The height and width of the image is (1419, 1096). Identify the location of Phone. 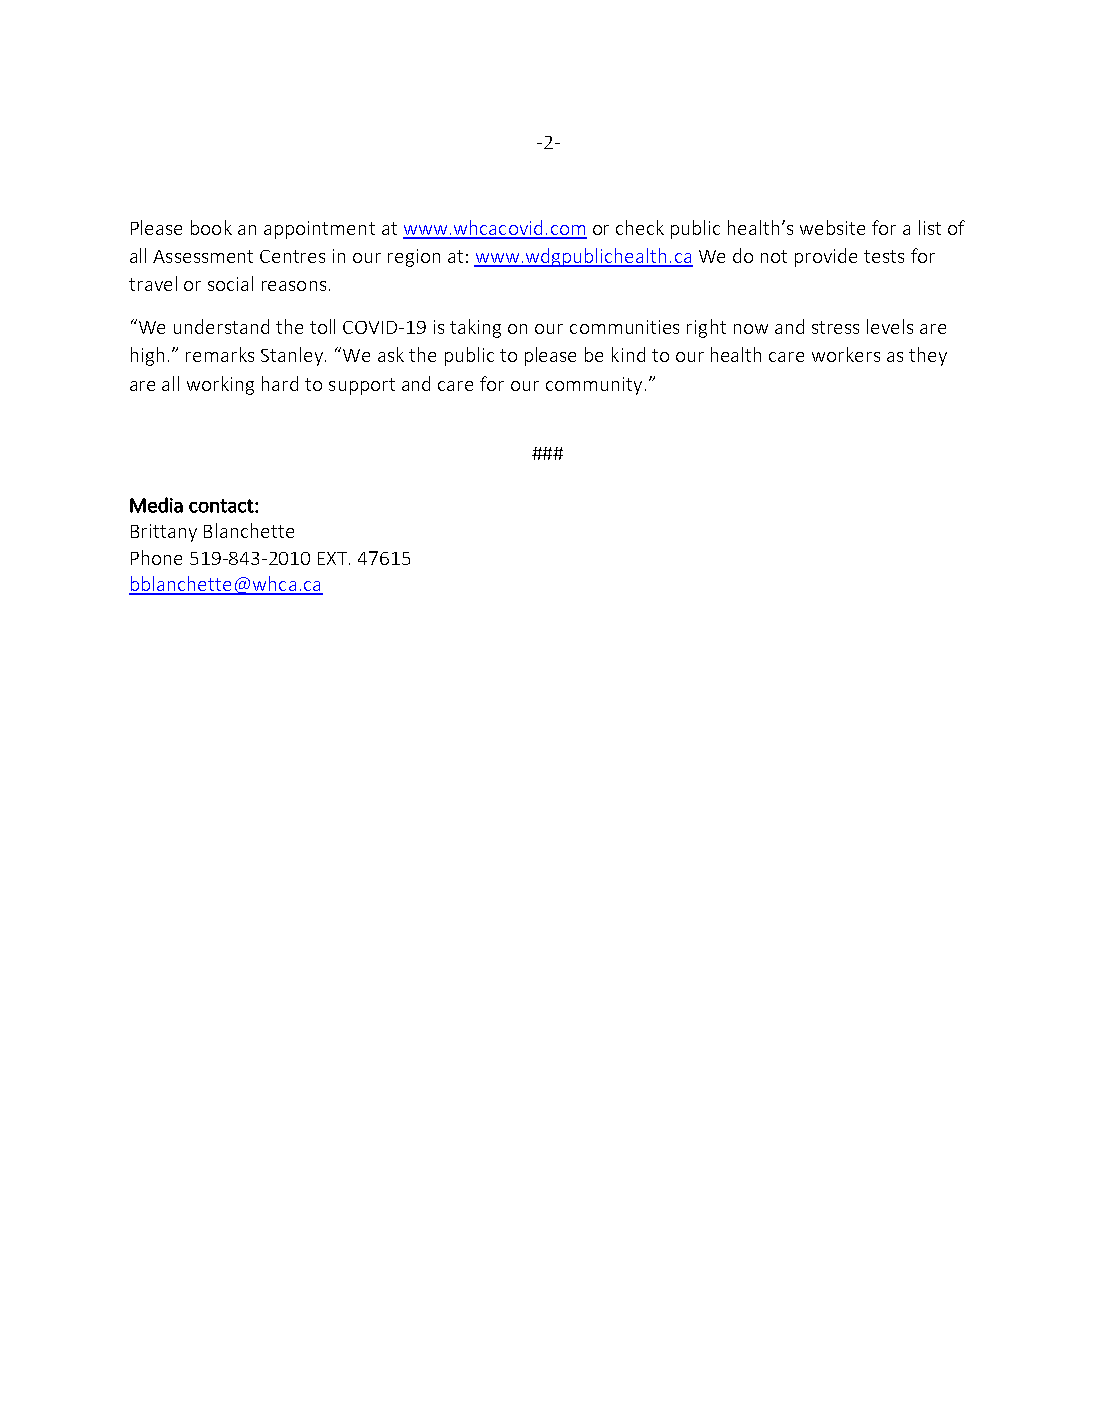
(156, 557).
